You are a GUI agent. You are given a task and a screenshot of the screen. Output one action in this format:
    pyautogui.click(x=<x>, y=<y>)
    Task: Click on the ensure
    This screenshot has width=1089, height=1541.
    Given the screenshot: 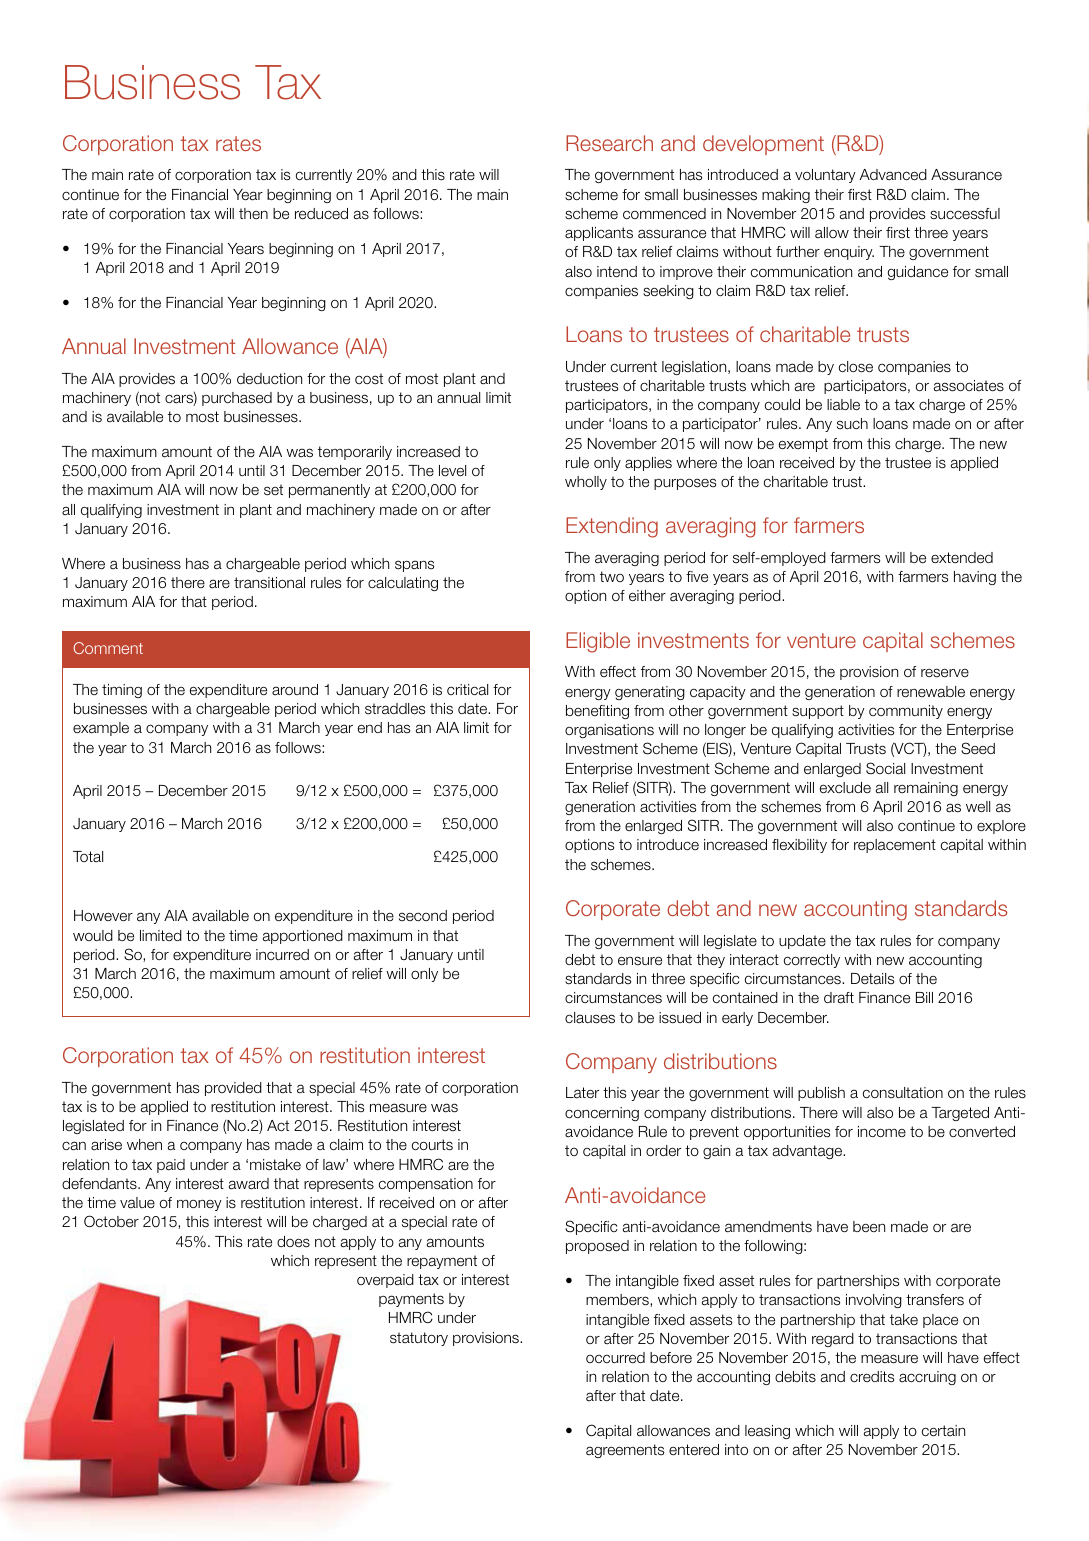 What is the action you would take?
    pyautogui.click(x=640, y=961)
